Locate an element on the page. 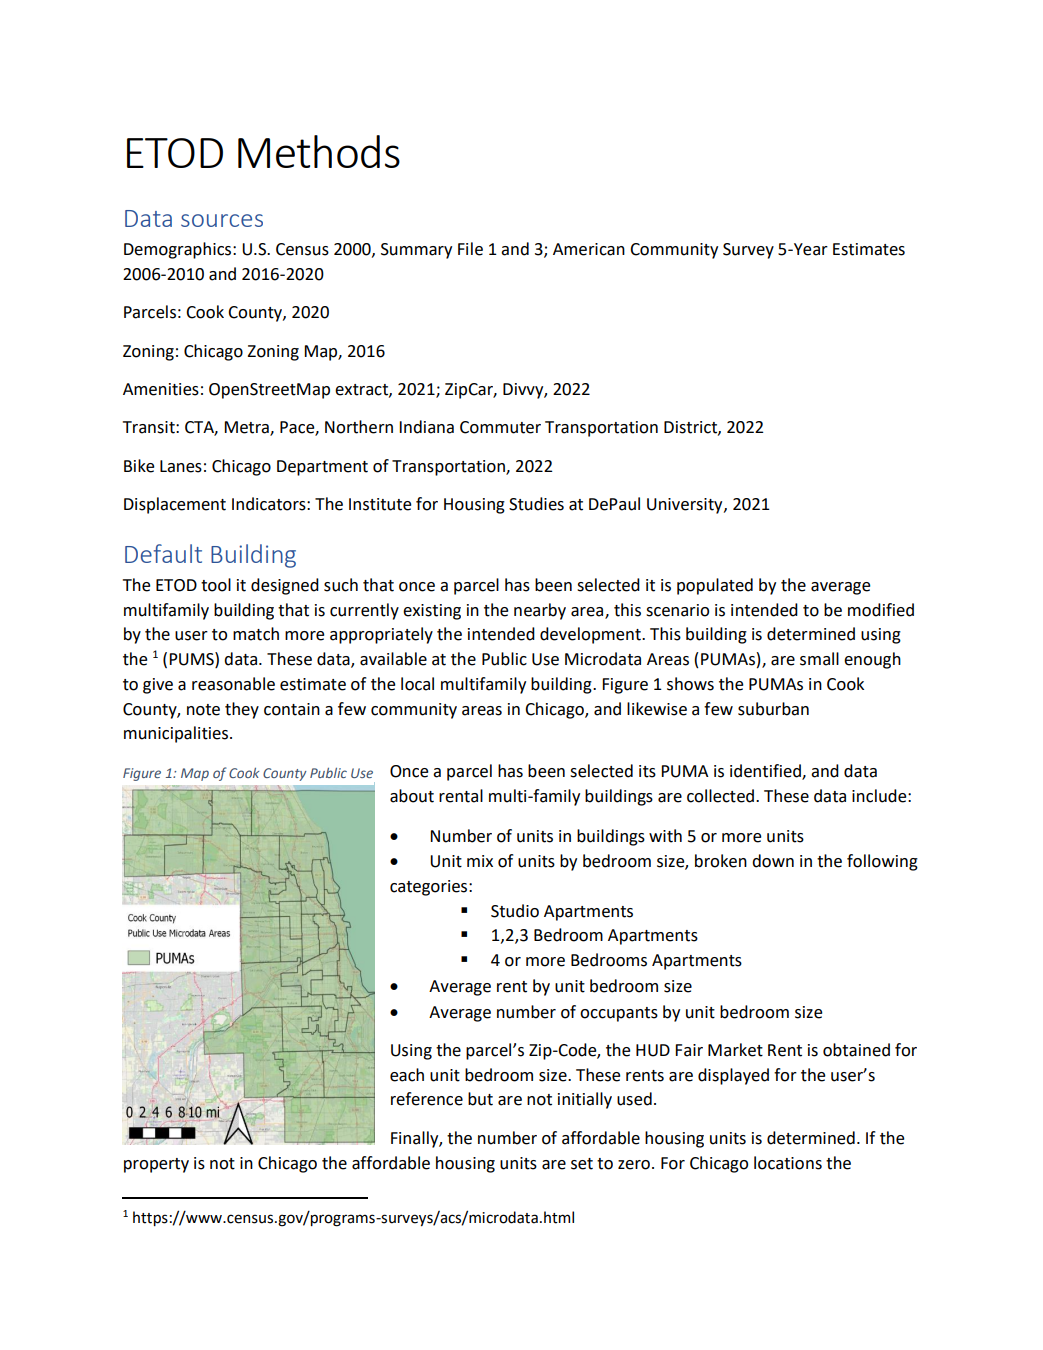 The height and width of the image is (1350, 1043). locations is located at coordinates (788, 1163).
